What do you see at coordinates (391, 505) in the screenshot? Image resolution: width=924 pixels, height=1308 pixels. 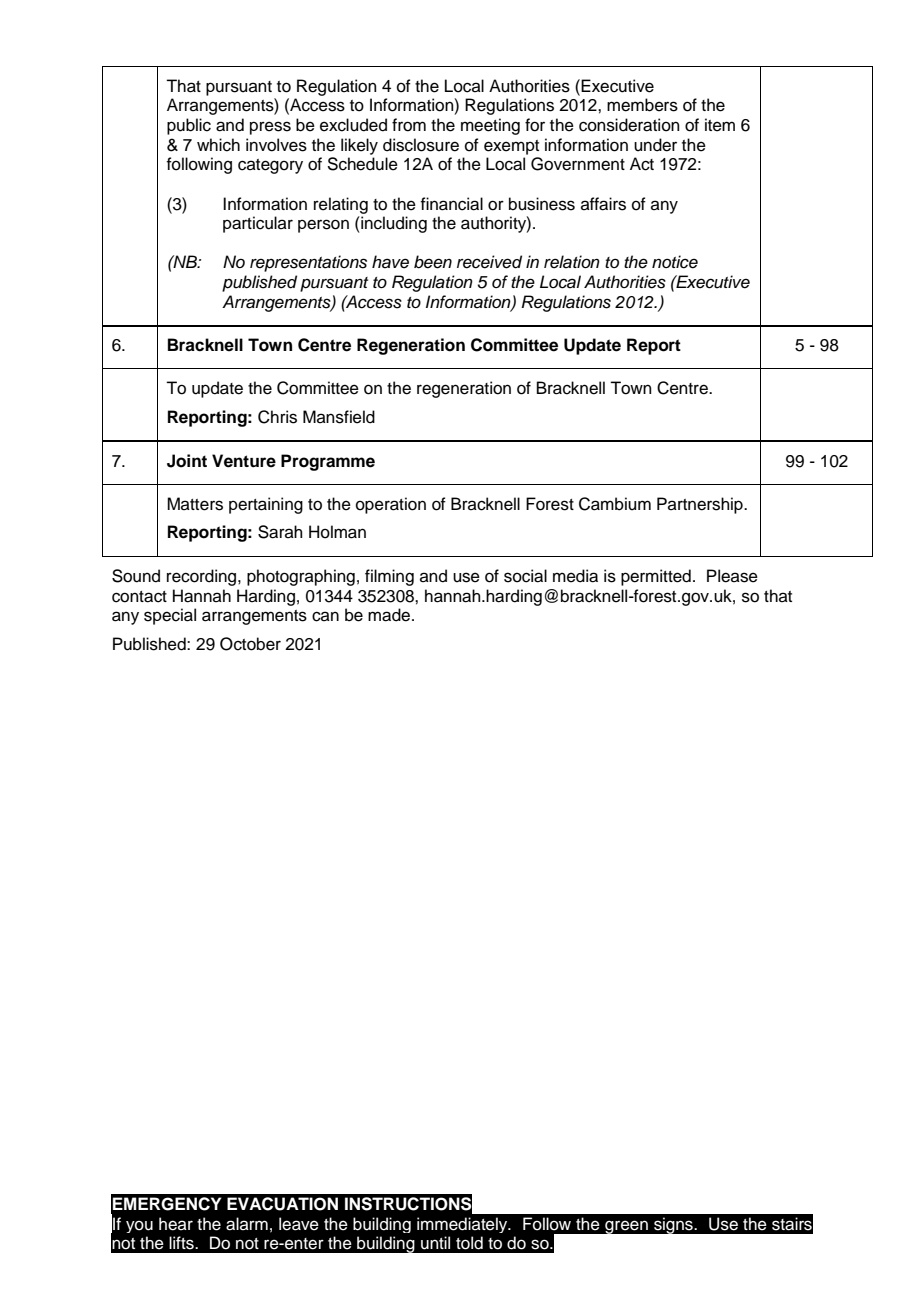 I see `operation` at bounding box center [391, 505].
